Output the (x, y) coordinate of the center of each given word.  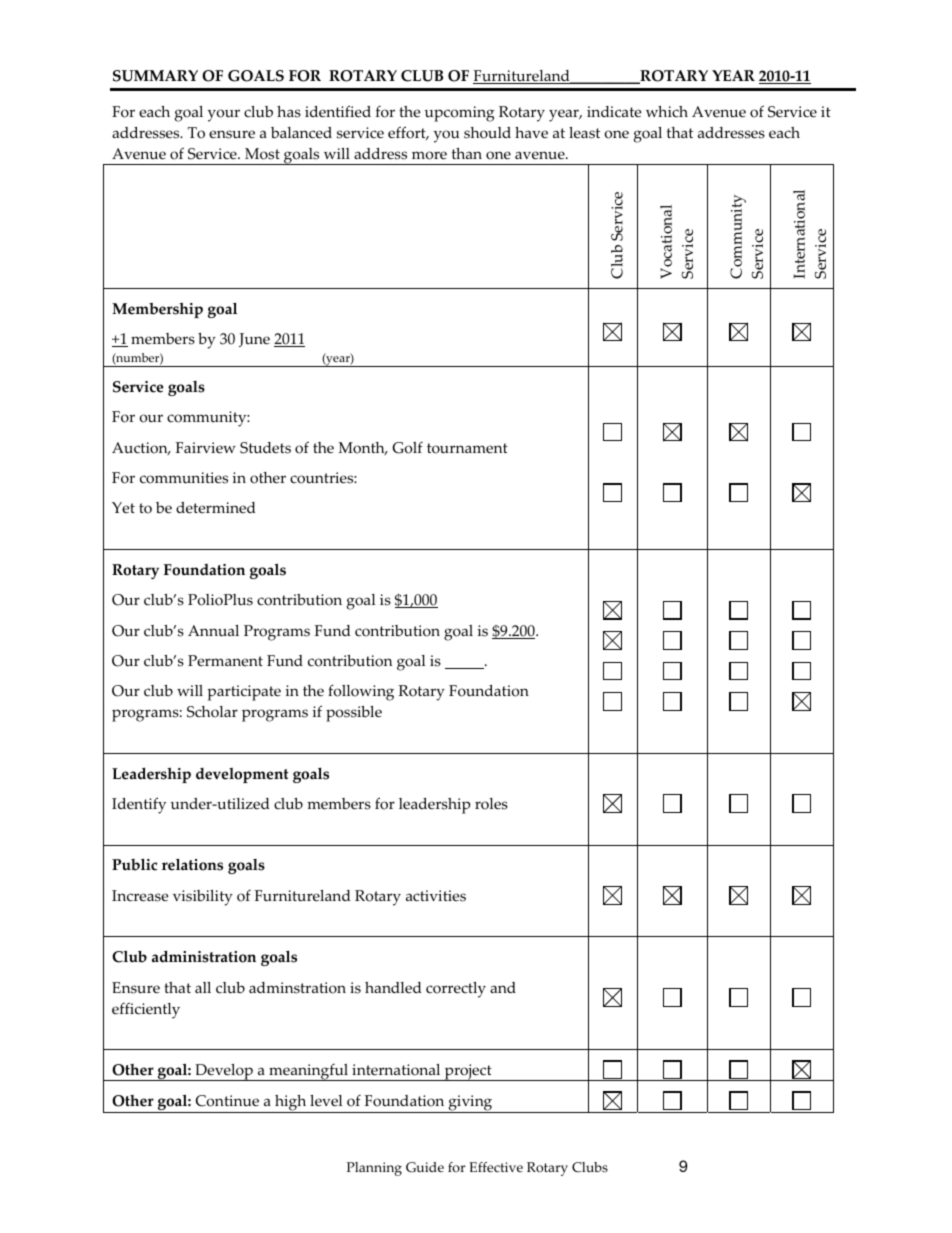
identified (338, 111)
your (224, 115)
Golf (407, 448)
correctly (456, 990)
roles (491, 804)
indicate (614, 112)
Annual (213, 631)
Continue (227, 1101)
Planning (374, 1169)
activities (436, 896)
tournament (467, 448)
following (361, 692)
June (254, 340)
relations (192, 864)
